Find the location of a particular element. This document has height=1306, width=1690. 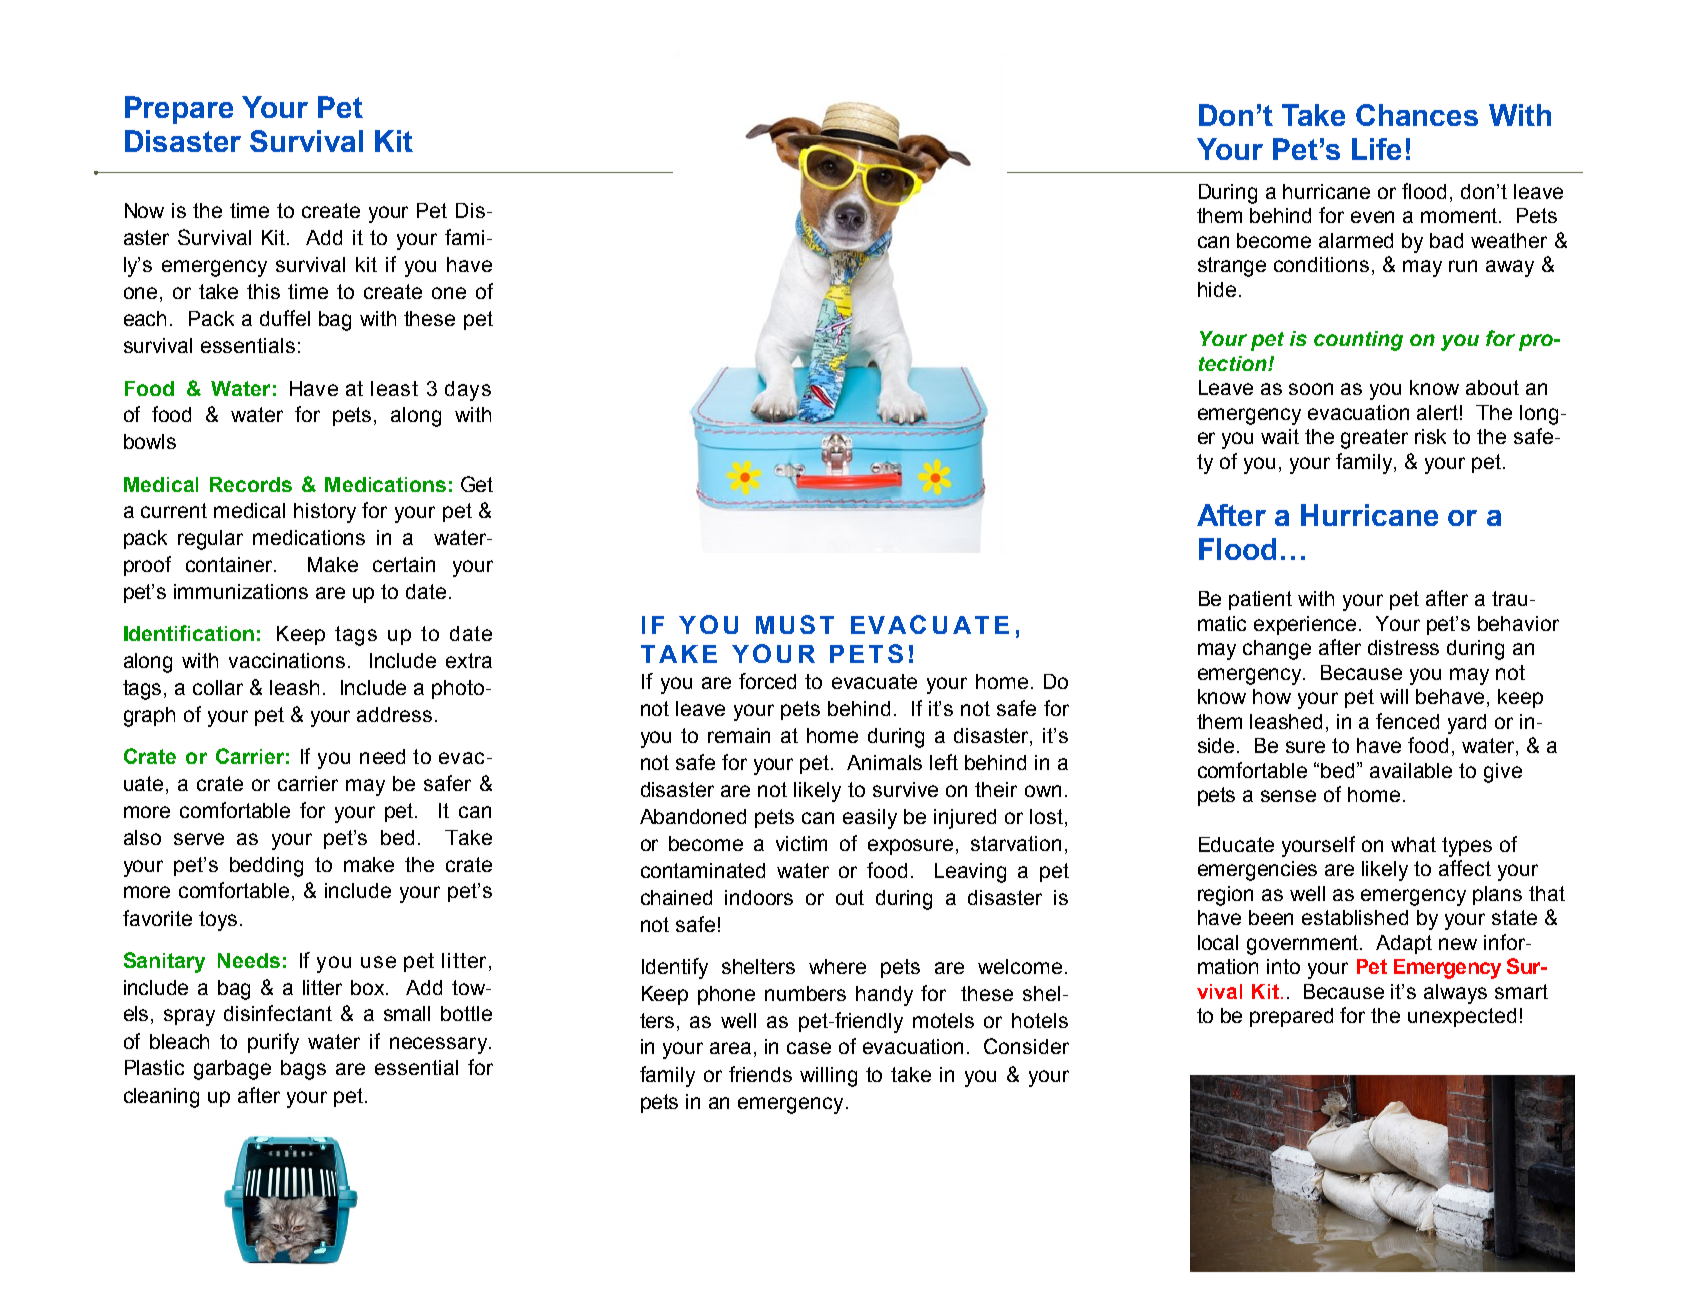

Life is located at coordinates (1376, 149).
